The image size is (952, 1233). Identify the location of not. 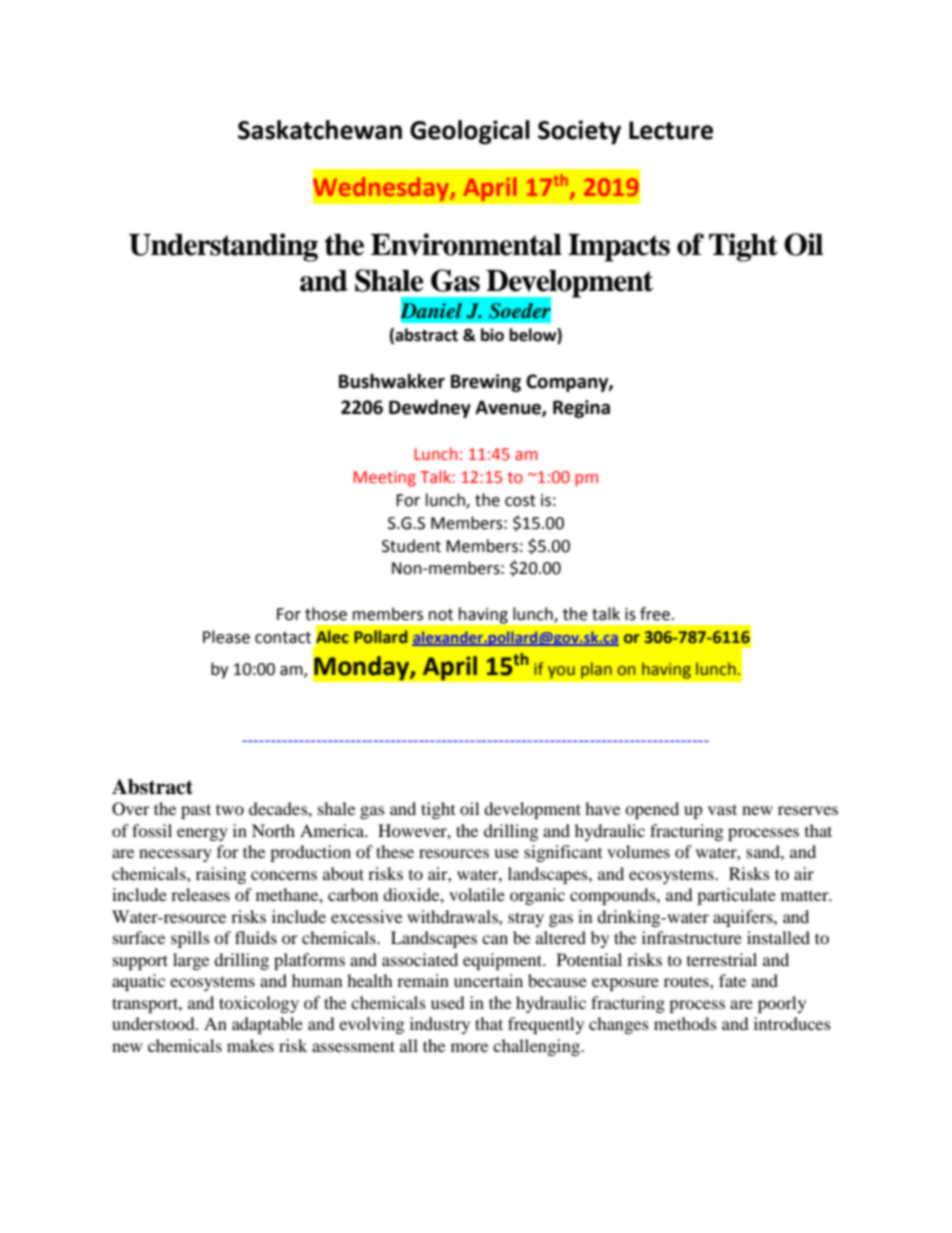
(441, 615).
